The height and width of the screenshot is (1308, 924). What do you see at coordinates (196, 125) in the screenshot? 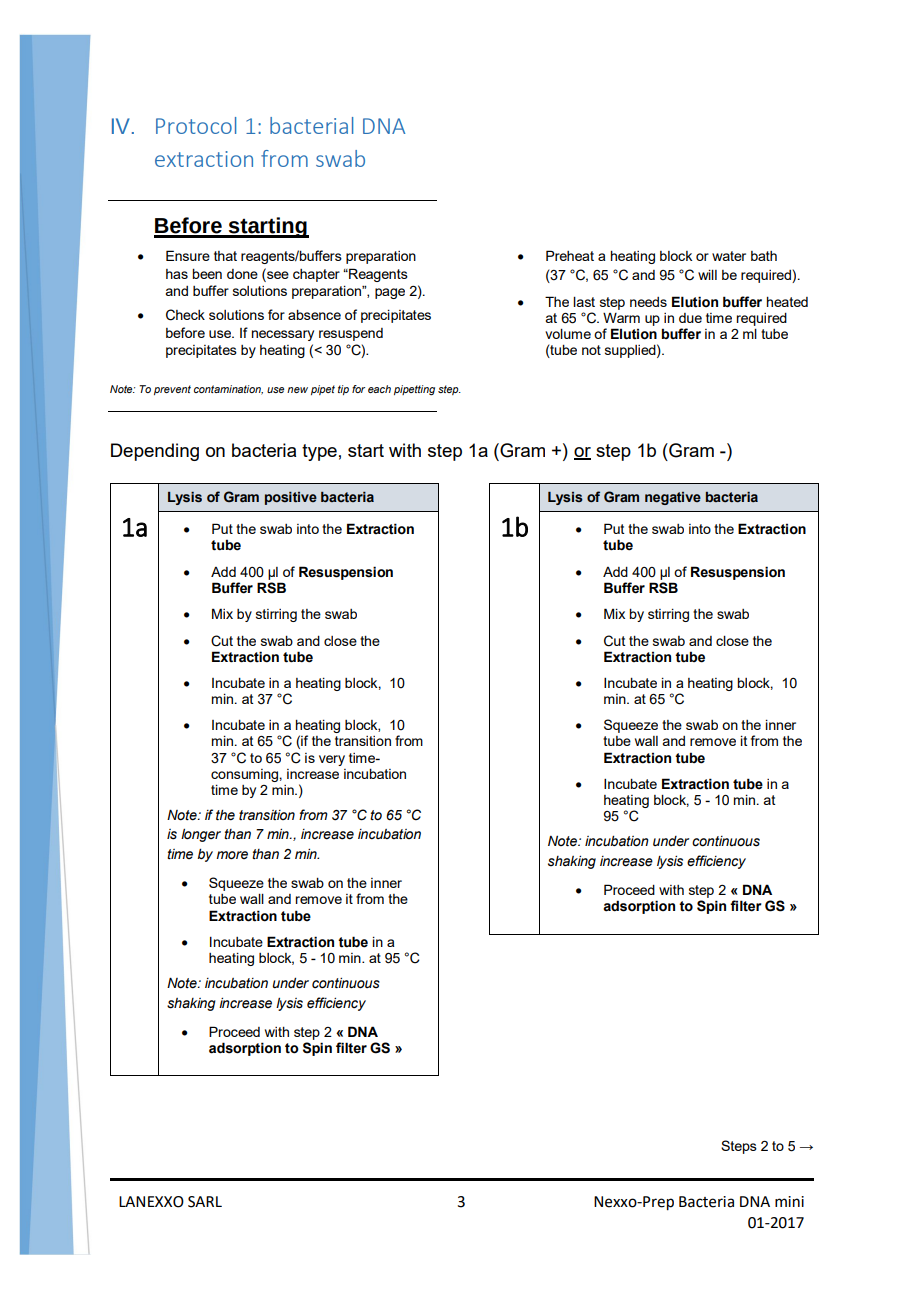
I see `Protocol` at bounding box center [196, 125].
